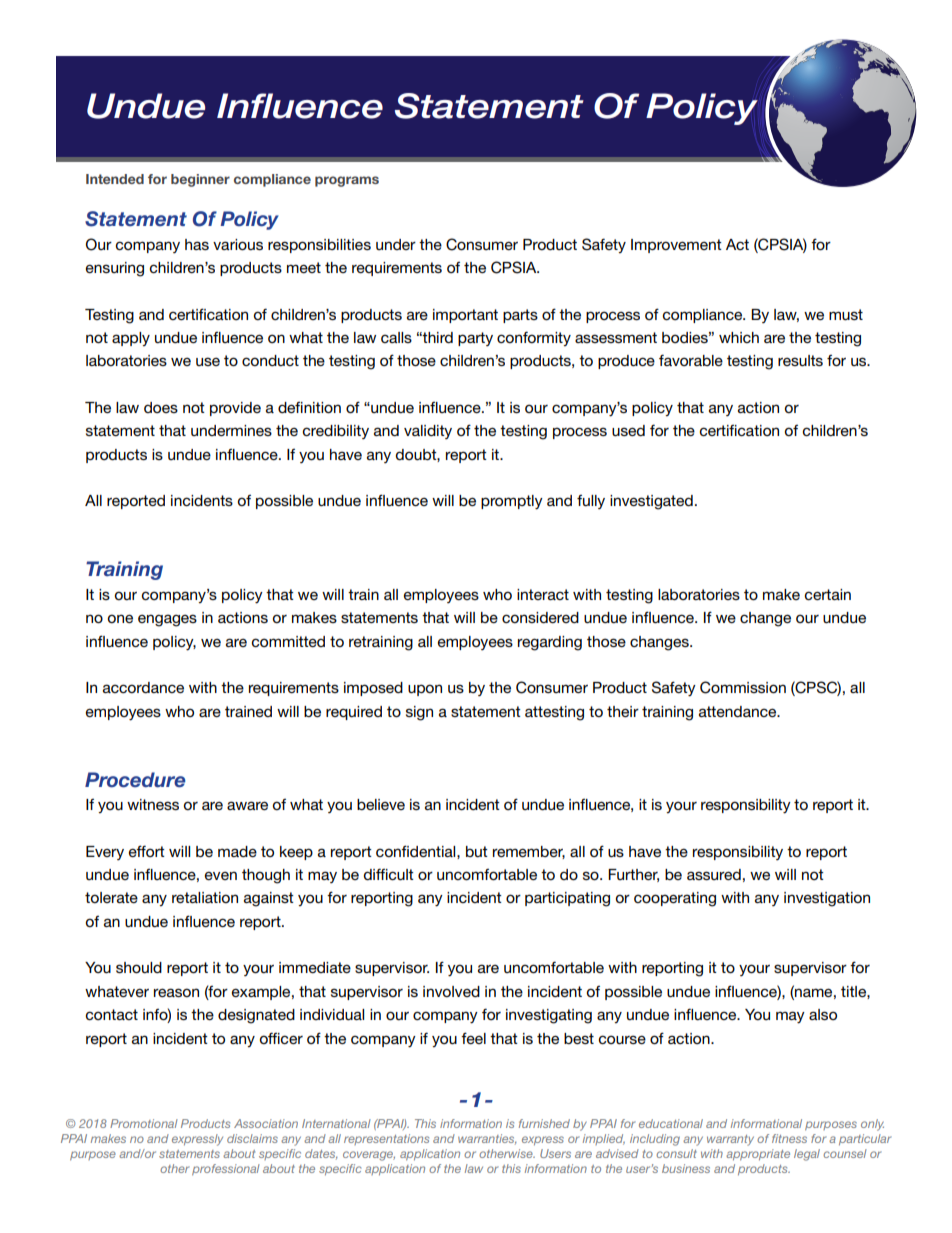  What do you see at coordinates (743, 687) in the page?
I see `Commission` at bounding box center [743, 687].
